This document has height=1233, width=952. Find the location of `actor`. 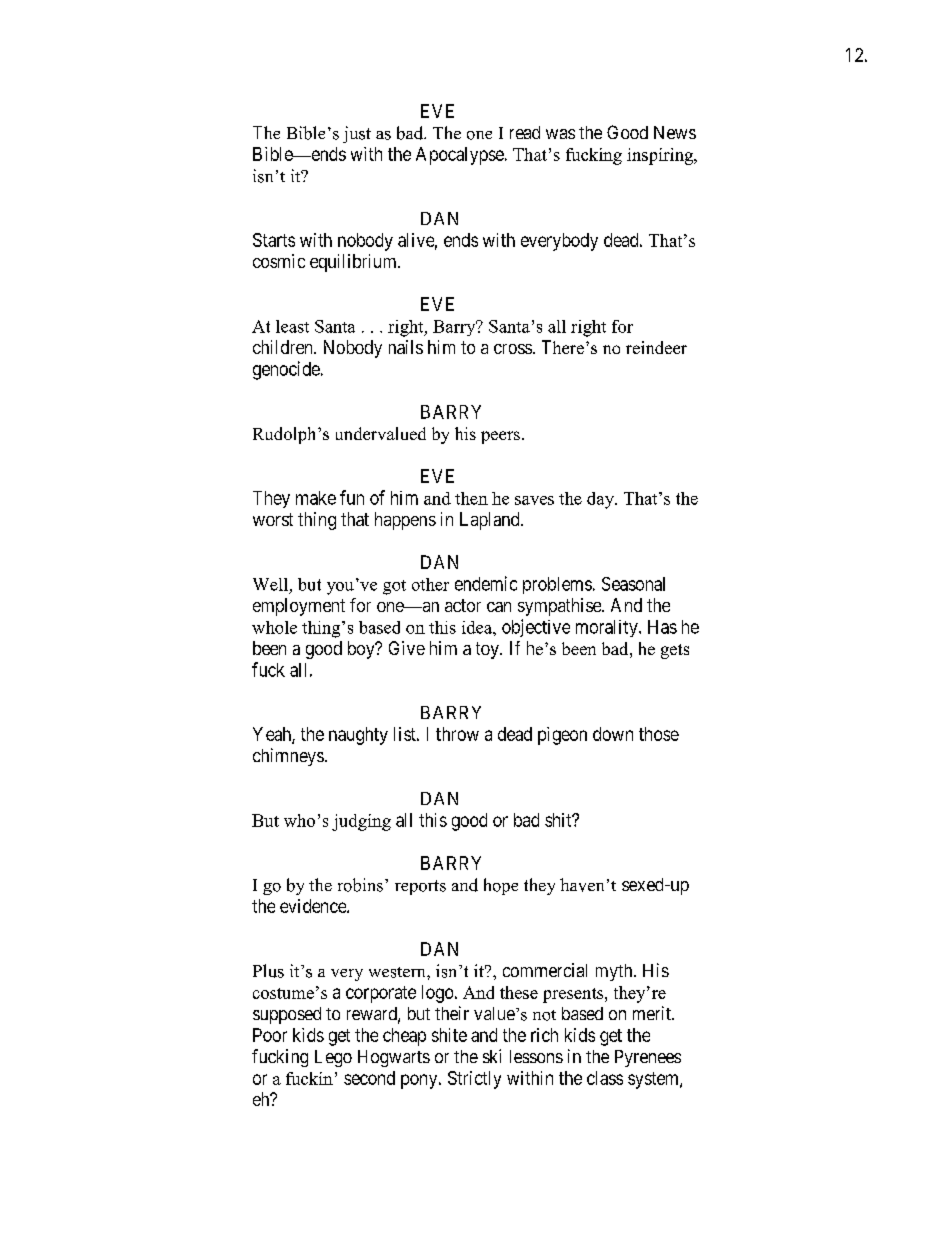

actor is located at coordinates (463, 605).
